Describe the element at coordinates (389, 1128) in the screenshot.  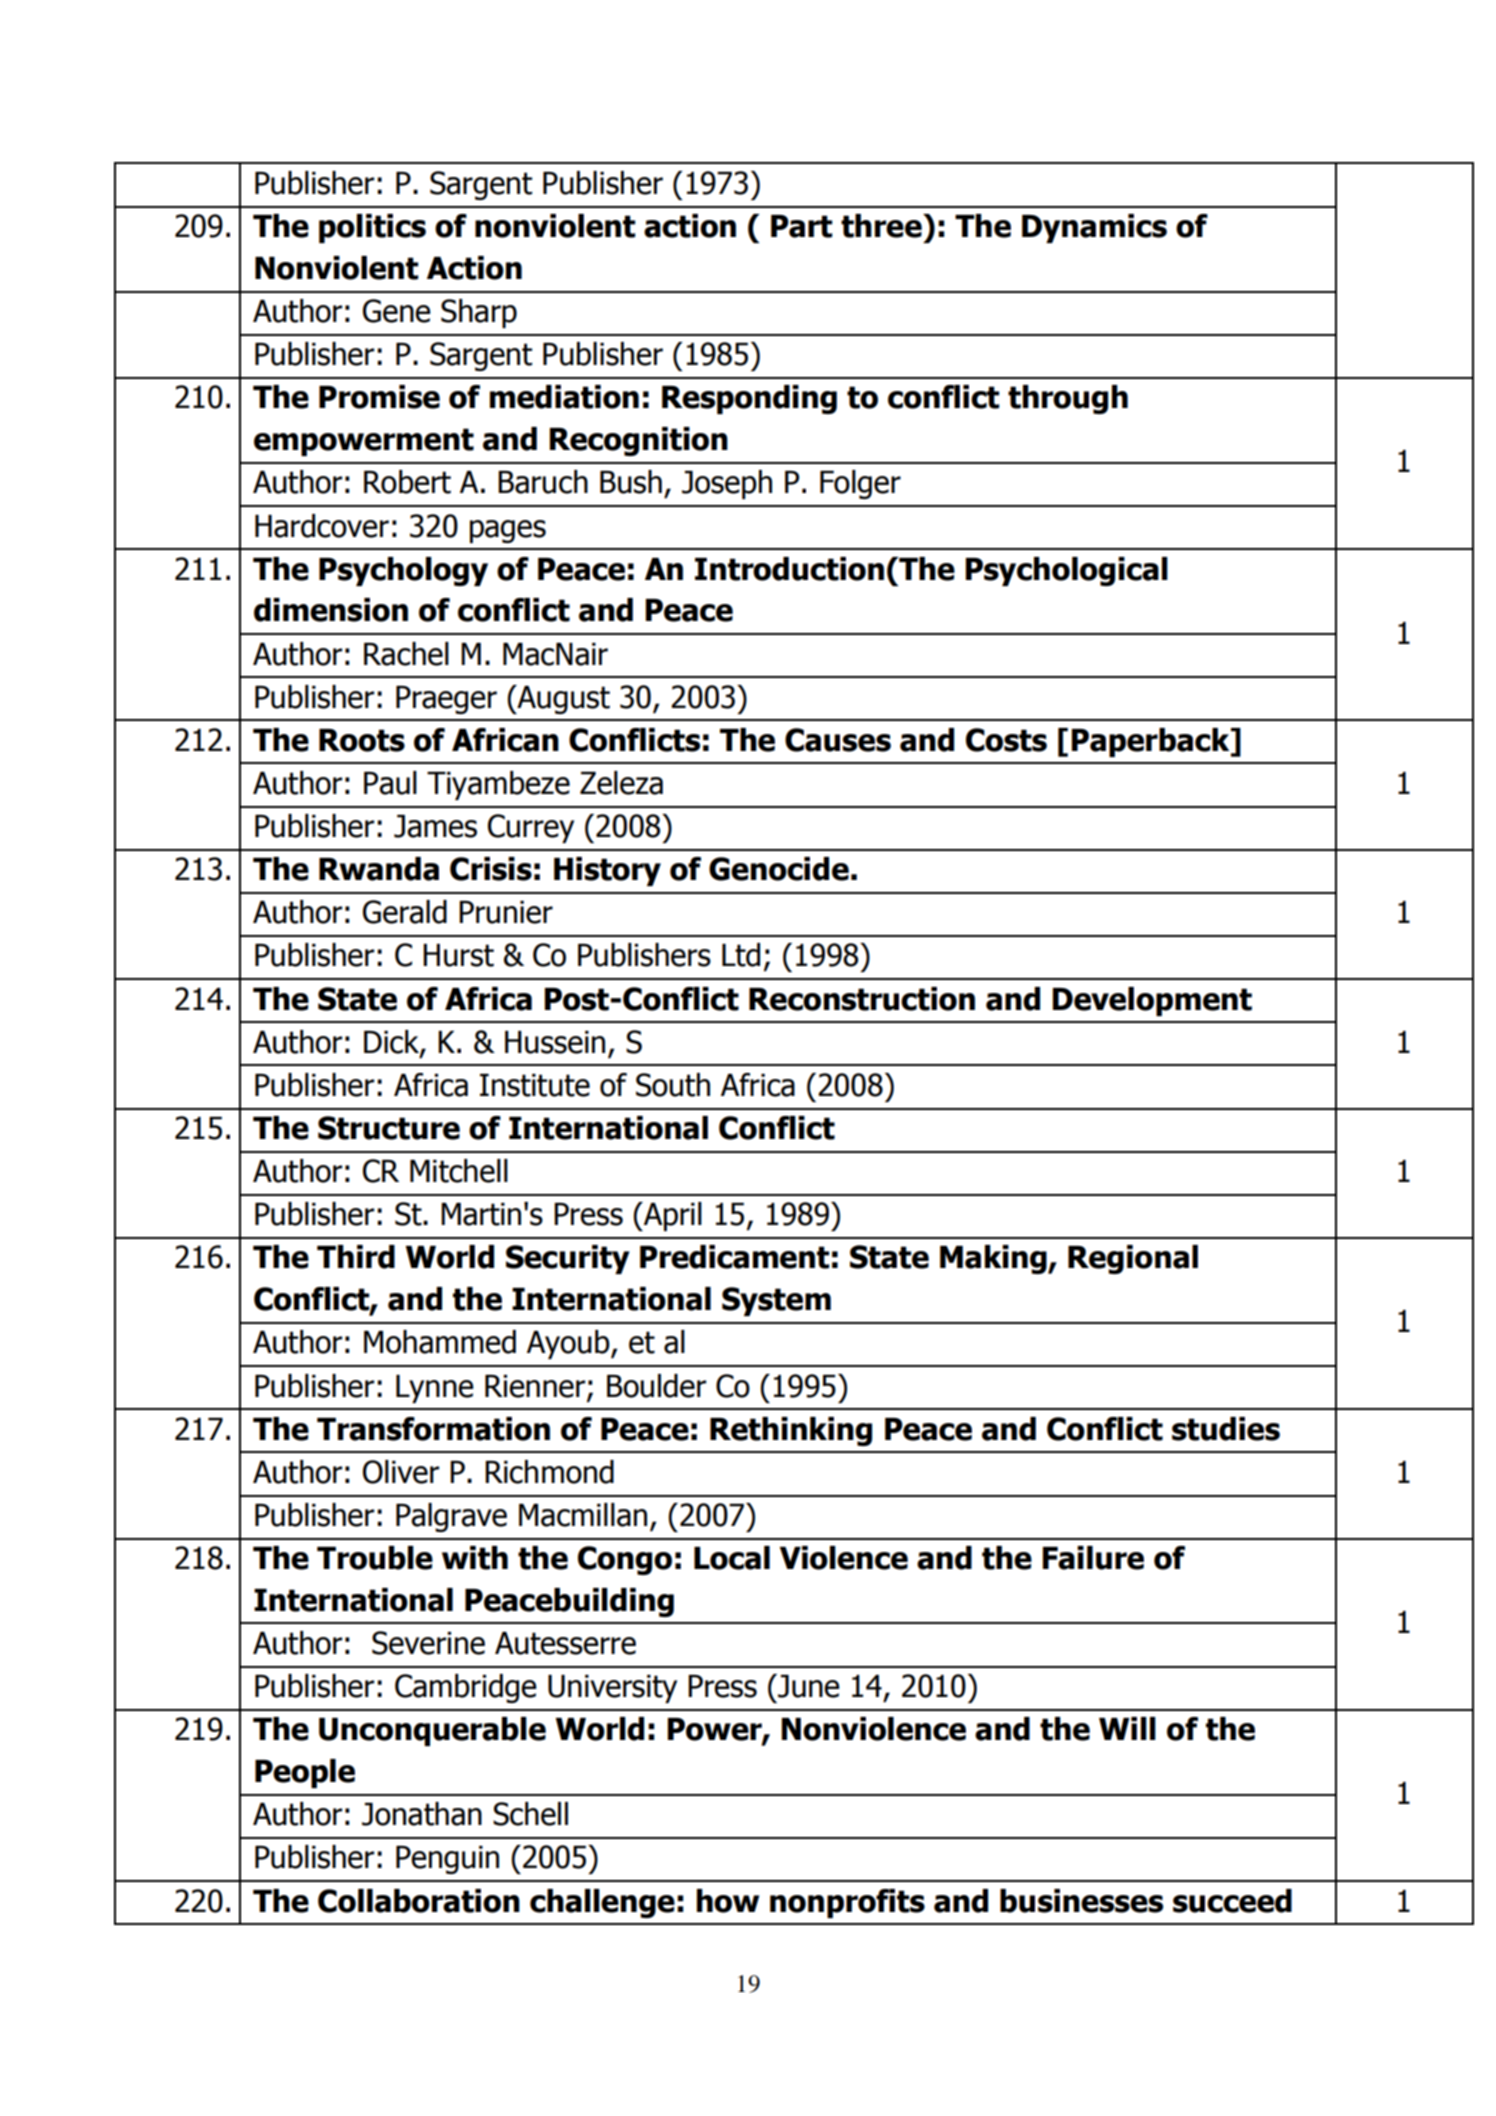
I see `Structure` at that location.
